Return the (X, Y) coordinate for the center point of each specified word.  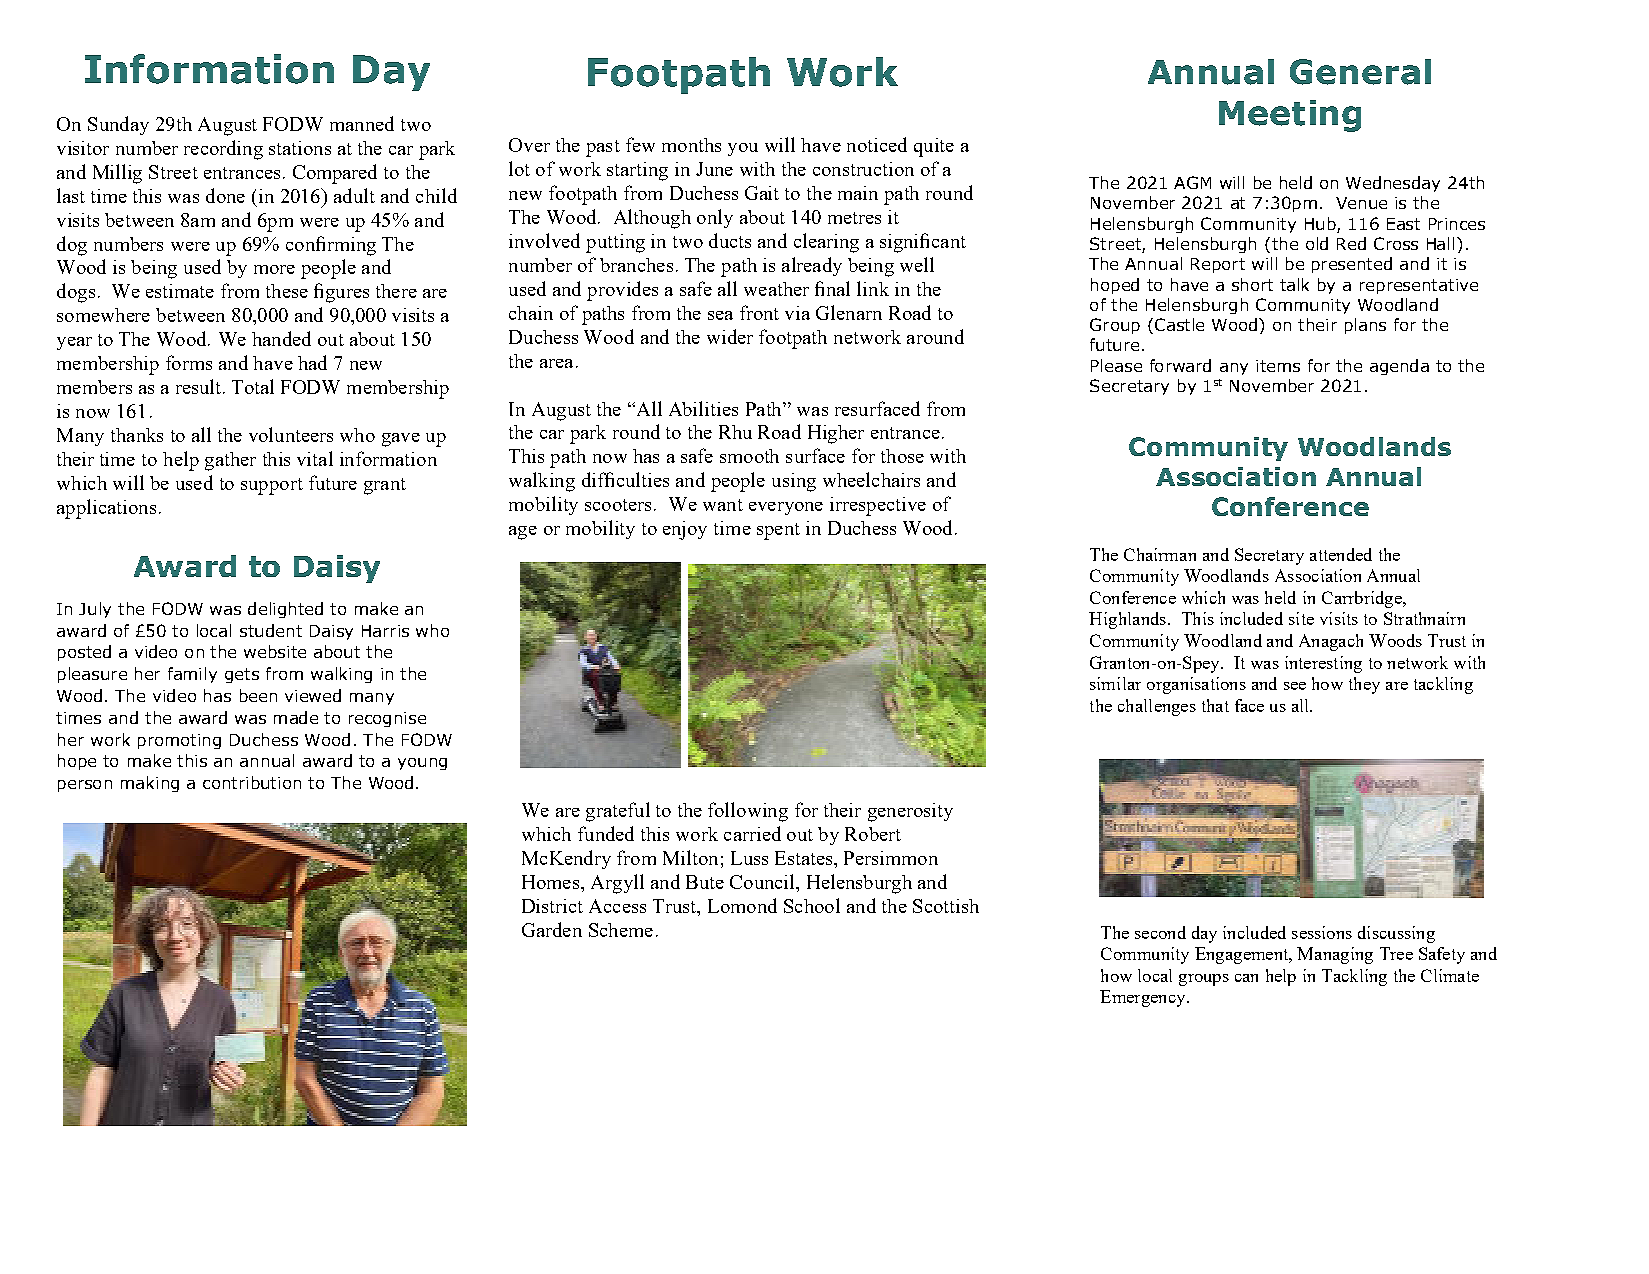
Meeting (1290, 116)
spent (778, 531)
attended (1341, 554)
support (272, 486)
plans (1365, 326)
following (748, 812)
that (1215, 705)
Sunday (118, 125)
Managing (1335, 955)
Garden (552, 929)
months (691, 145)
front (759, 312)
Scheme (621, 930)
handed (281, 338)
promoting (179, 741)
